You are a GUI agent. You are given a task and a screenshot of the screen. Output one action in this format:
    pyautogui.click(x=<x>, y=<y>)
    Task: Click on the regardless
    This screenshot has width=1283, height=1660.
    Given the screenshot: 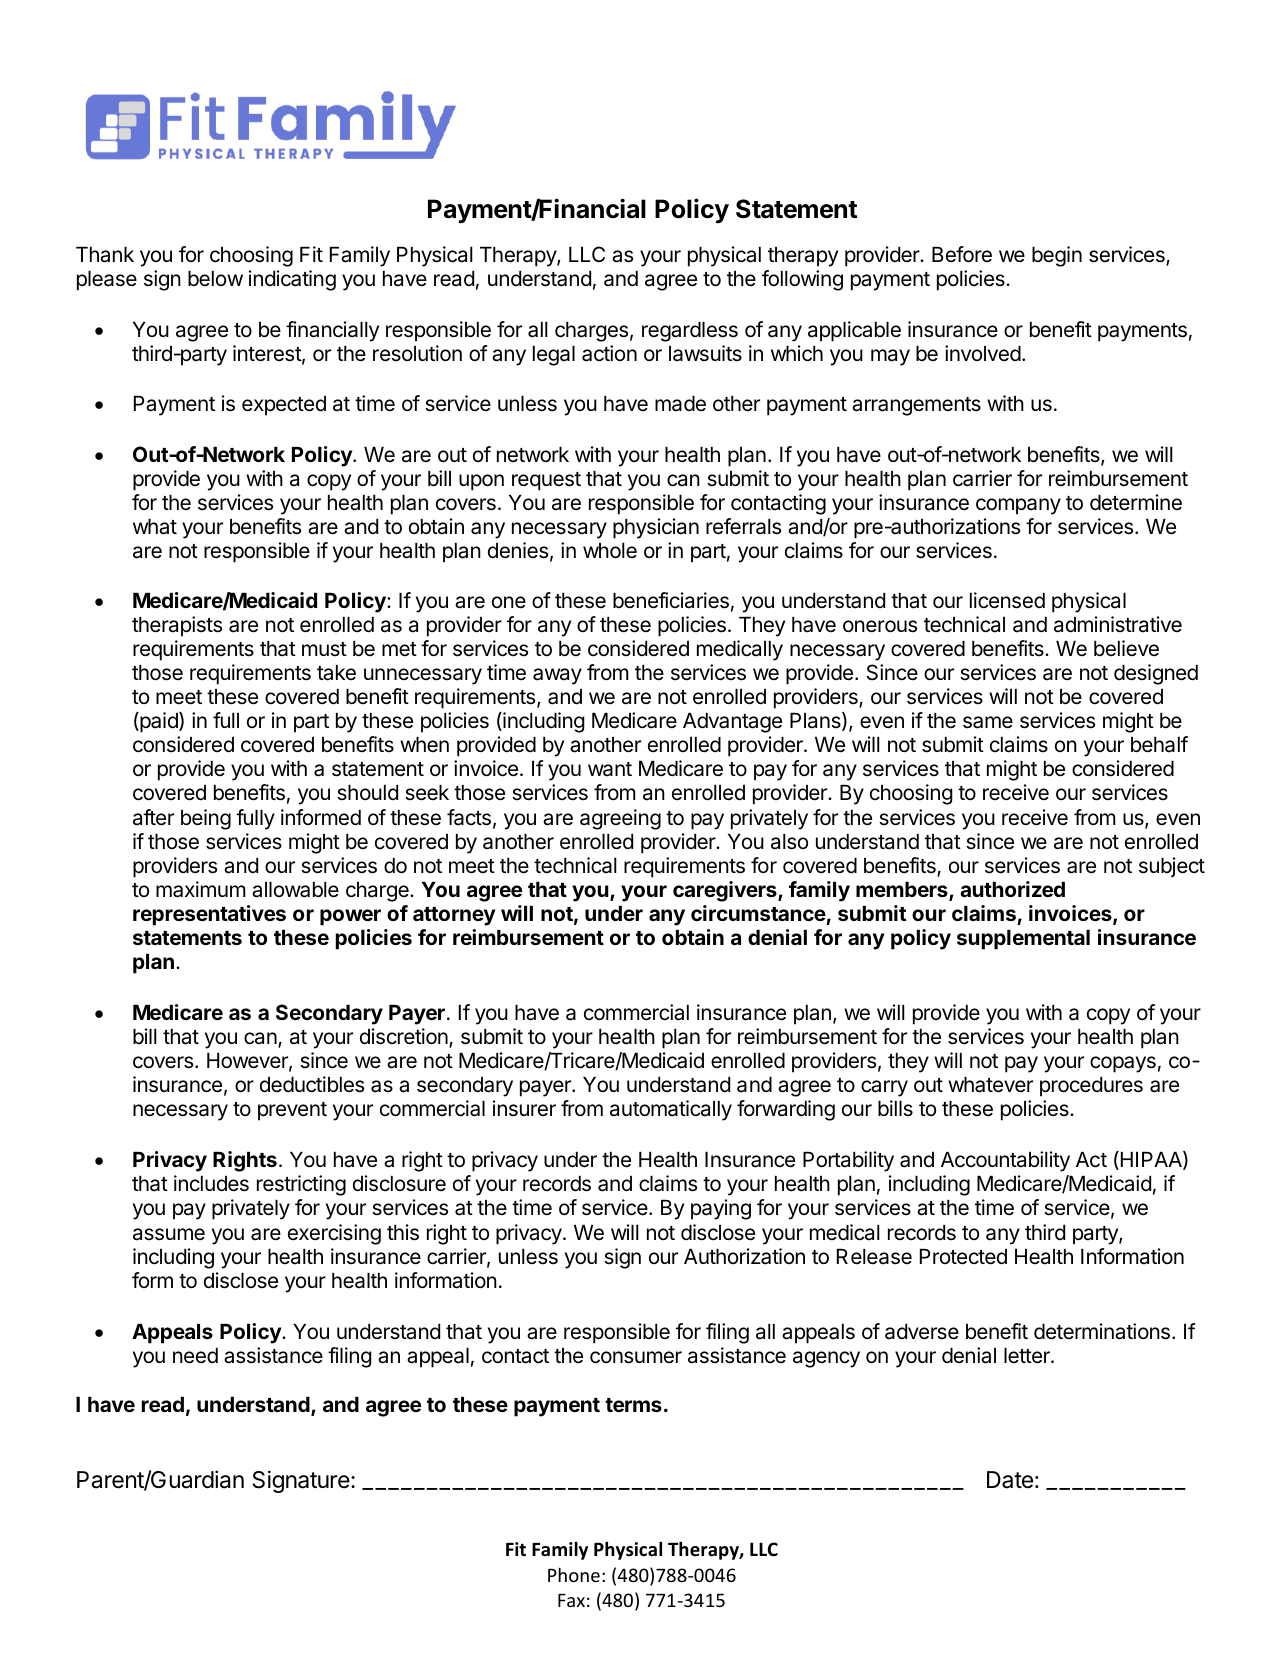 What is the action you would take?
    pyautogui.click(x=690, y=332)
